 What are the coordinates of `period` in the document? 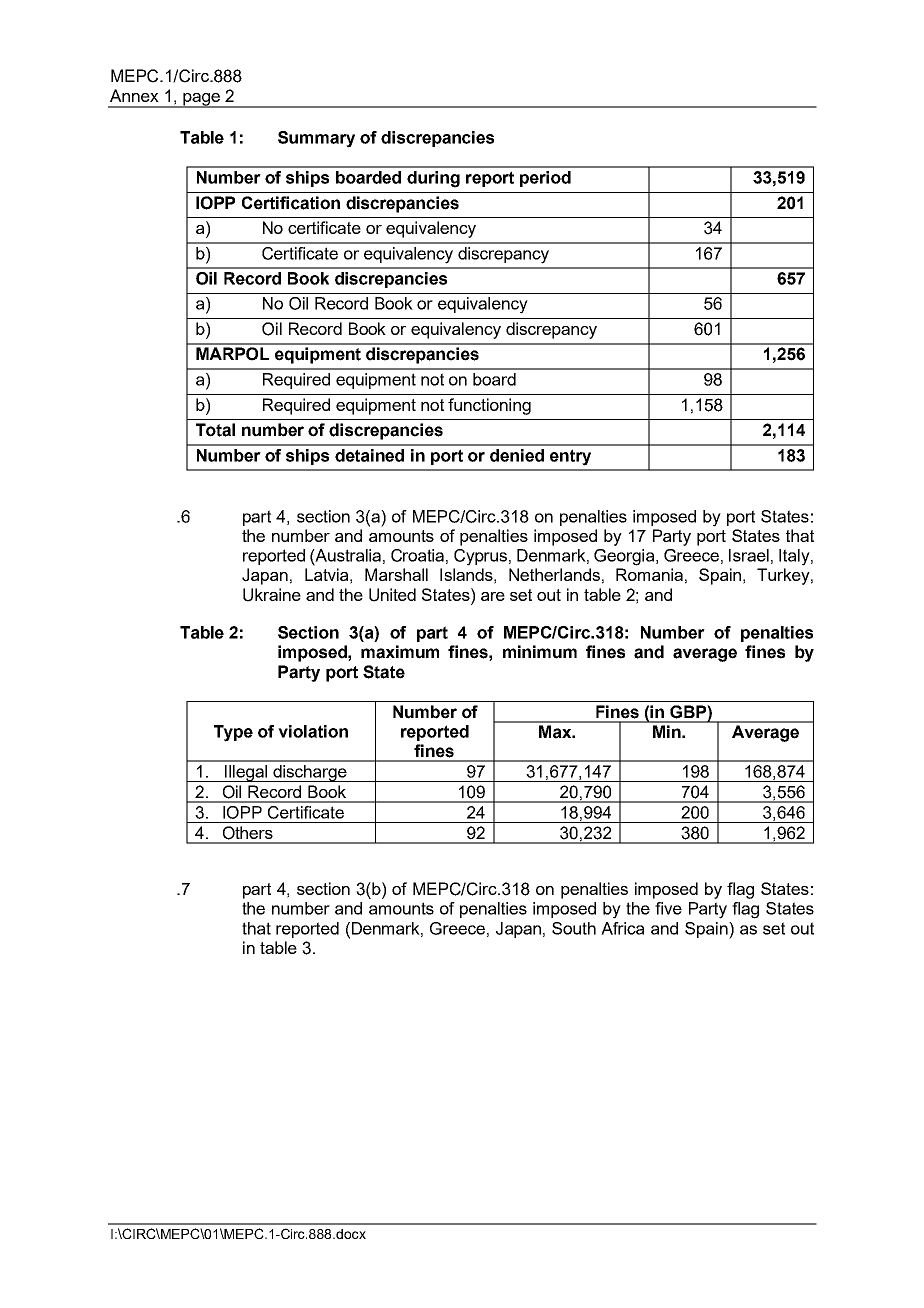 It's located at (545, 179).
